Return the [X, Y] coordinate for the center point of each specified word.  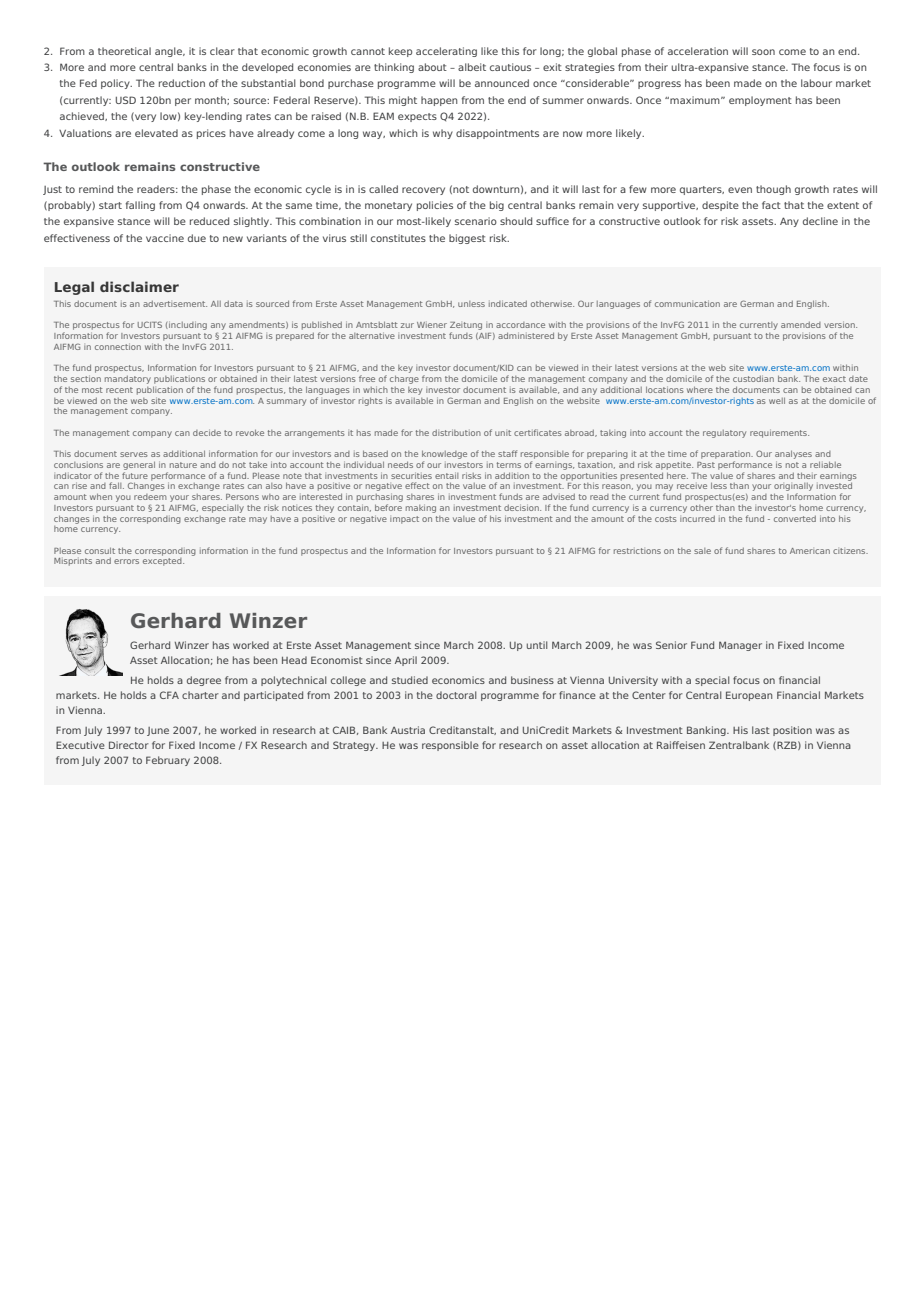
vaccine [165, 238]
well [777, 400]
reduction [182, 83]
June [158, 731]
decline [820, 221]
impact [404, 520]
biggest [467, 239]
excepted [163, 560]
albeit [472, 67]
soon [763, 52]
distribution [456, 432]
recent [119, 390]
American [810, 551]
